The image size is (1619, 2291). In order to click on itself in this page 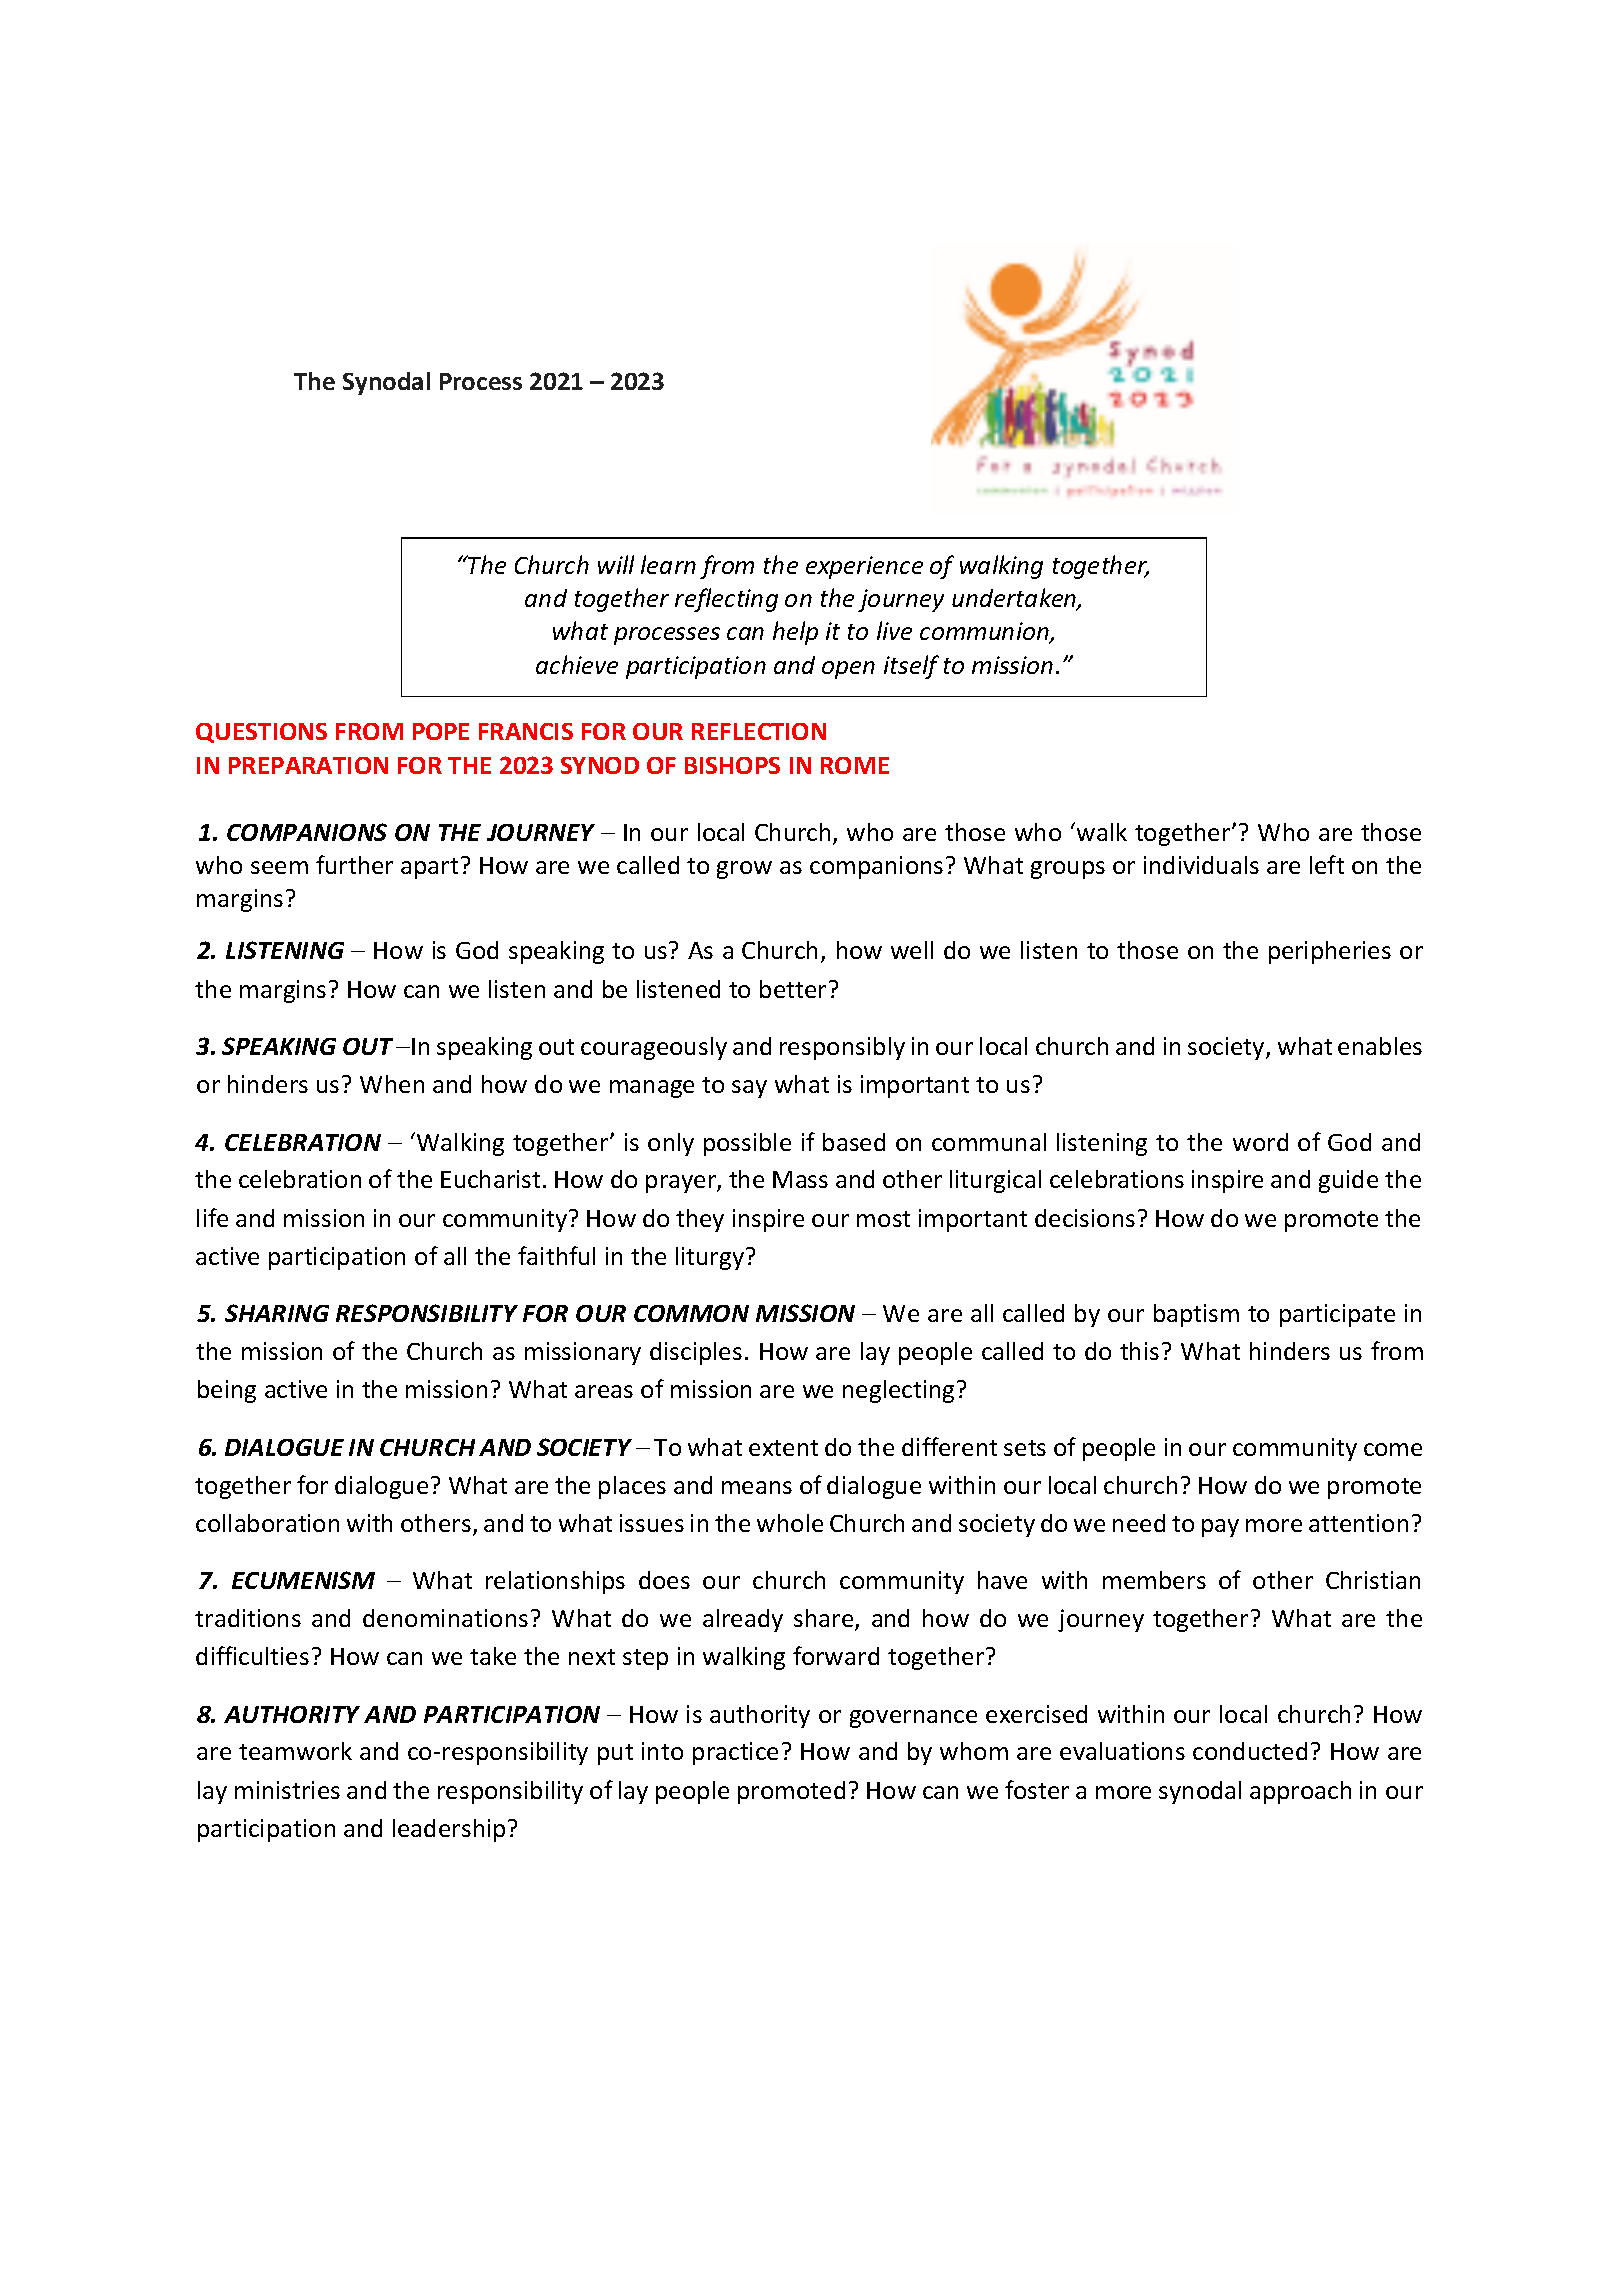, I will do `click(911, 667)`.
